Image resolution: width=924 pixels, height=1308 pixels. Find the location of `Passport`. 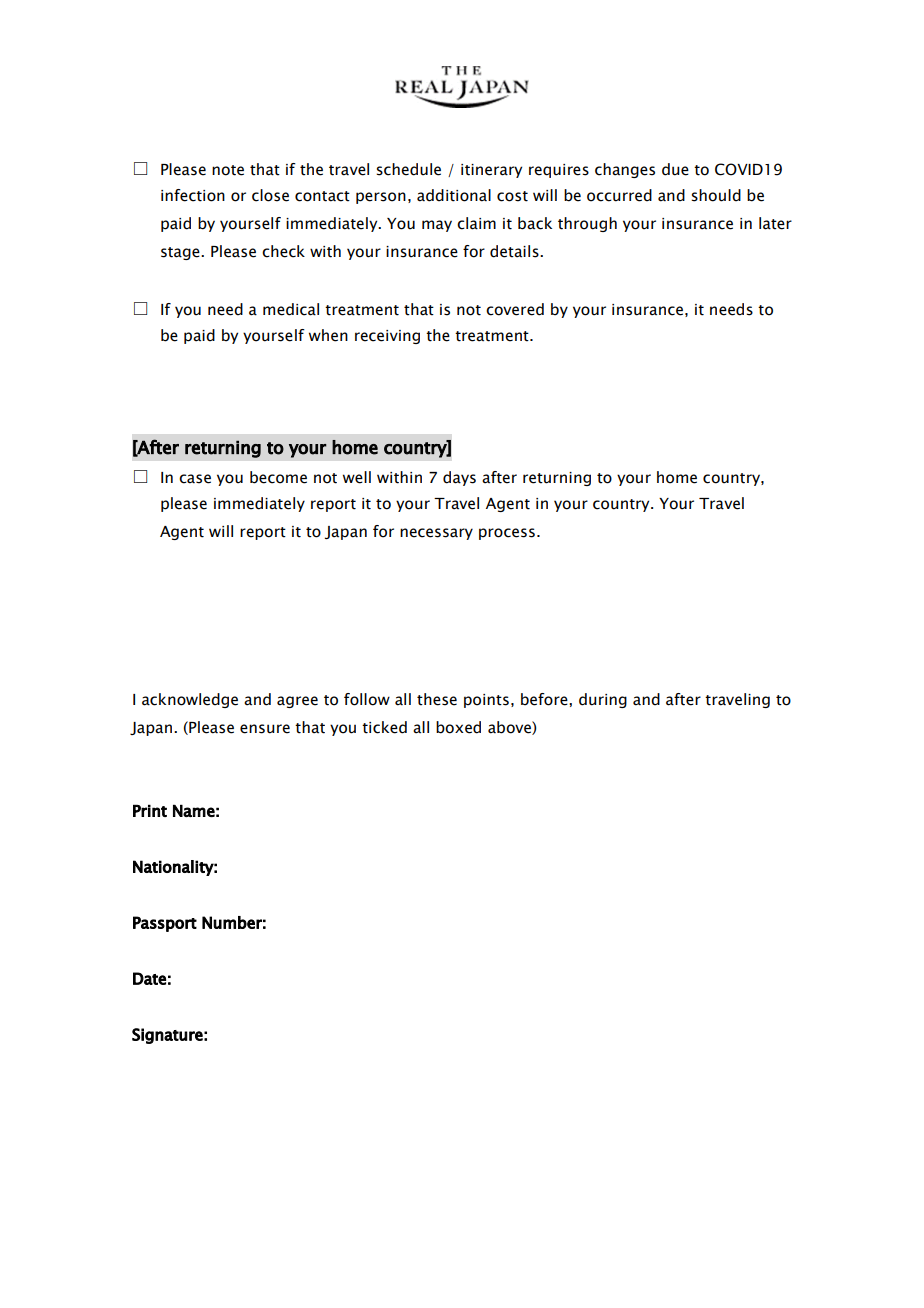

Passport is located at coordinates (165, 924).
